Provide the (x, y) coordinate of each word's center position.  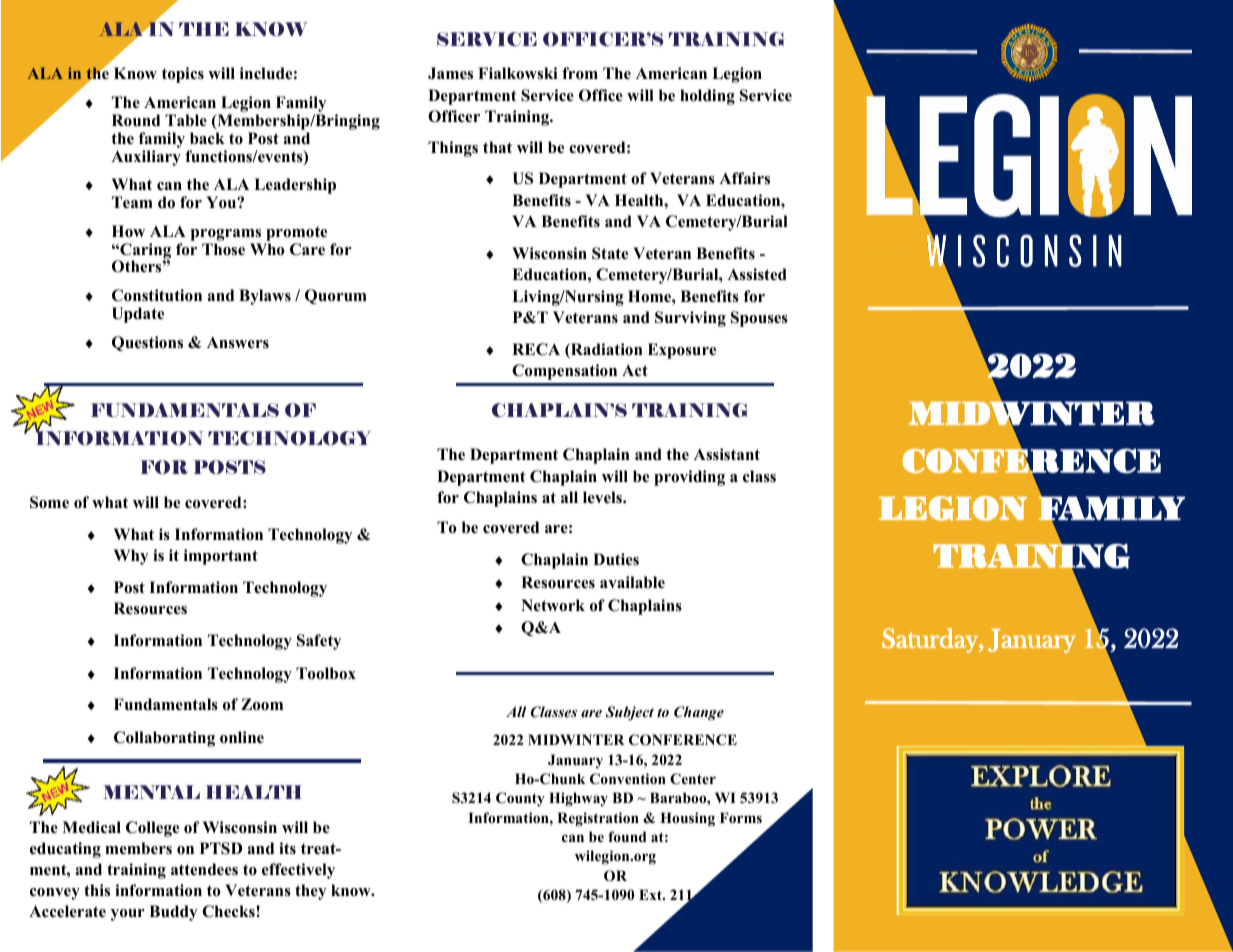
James (450, 73)
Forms (741, 817)
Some (49, 502)
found (627, 836)
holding (707, 97)
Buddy (173, 913)
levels (603, 497)
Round (136, 120)
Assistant (727, 454)
